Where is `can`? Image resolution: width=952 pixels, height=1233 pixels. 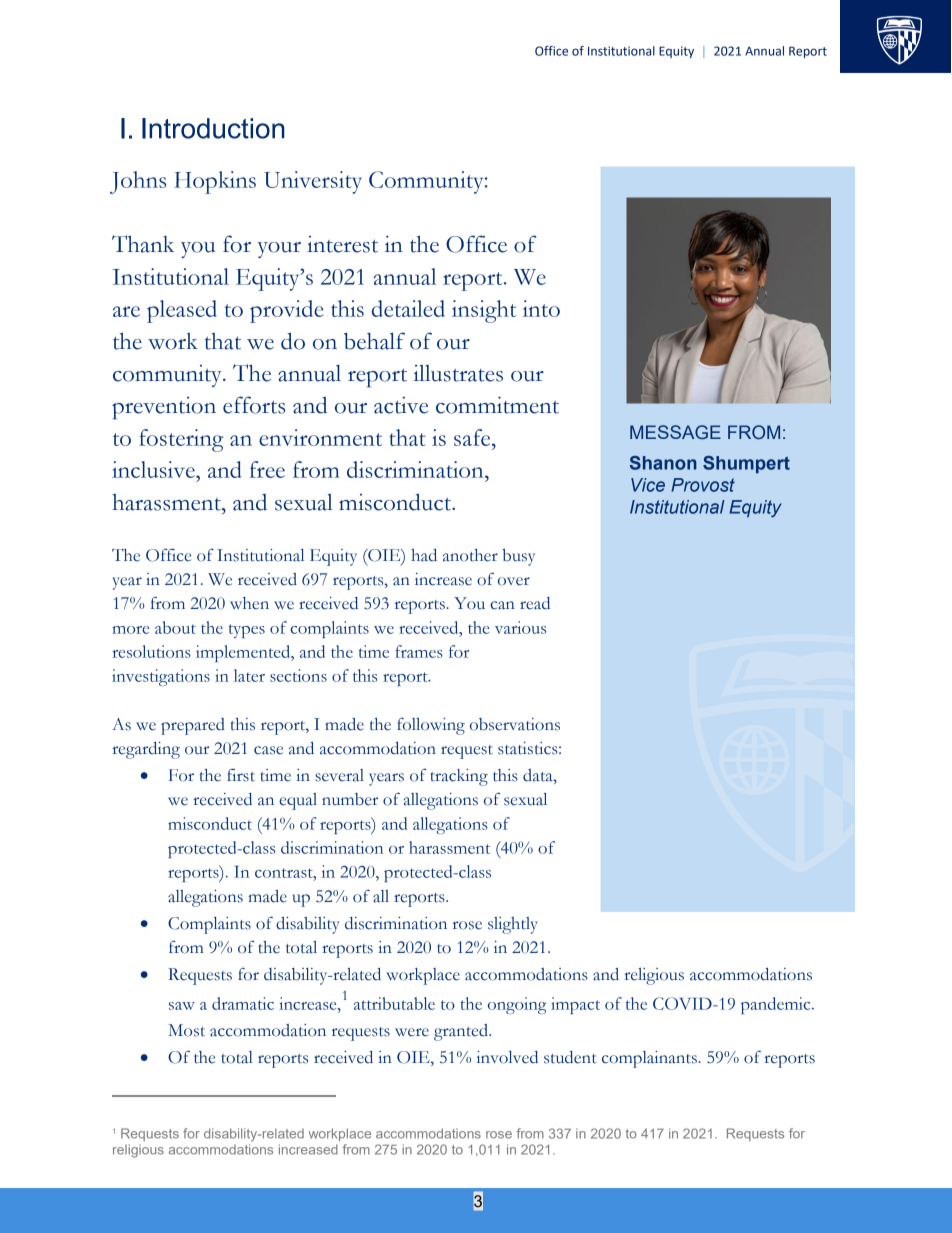 can is located at coordinates (502, 605).
